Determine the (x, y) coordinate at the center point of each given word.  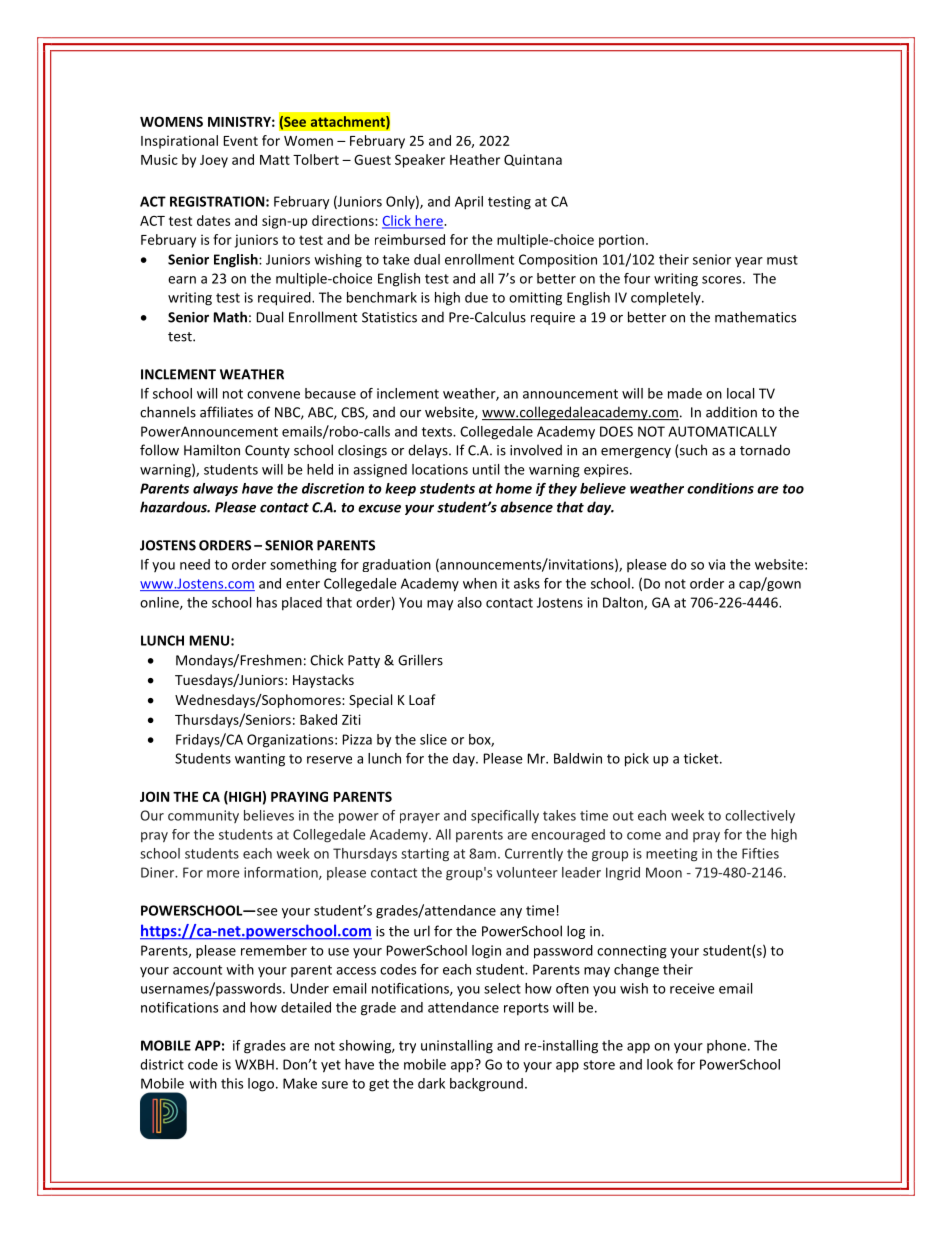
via (716, 564)
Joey (214, 161)
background (486, 1085)
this (232, 1083)
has (267, 602)
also (469, 602)
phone (726, 1046)
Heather (475, 159)
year (749, 262)
